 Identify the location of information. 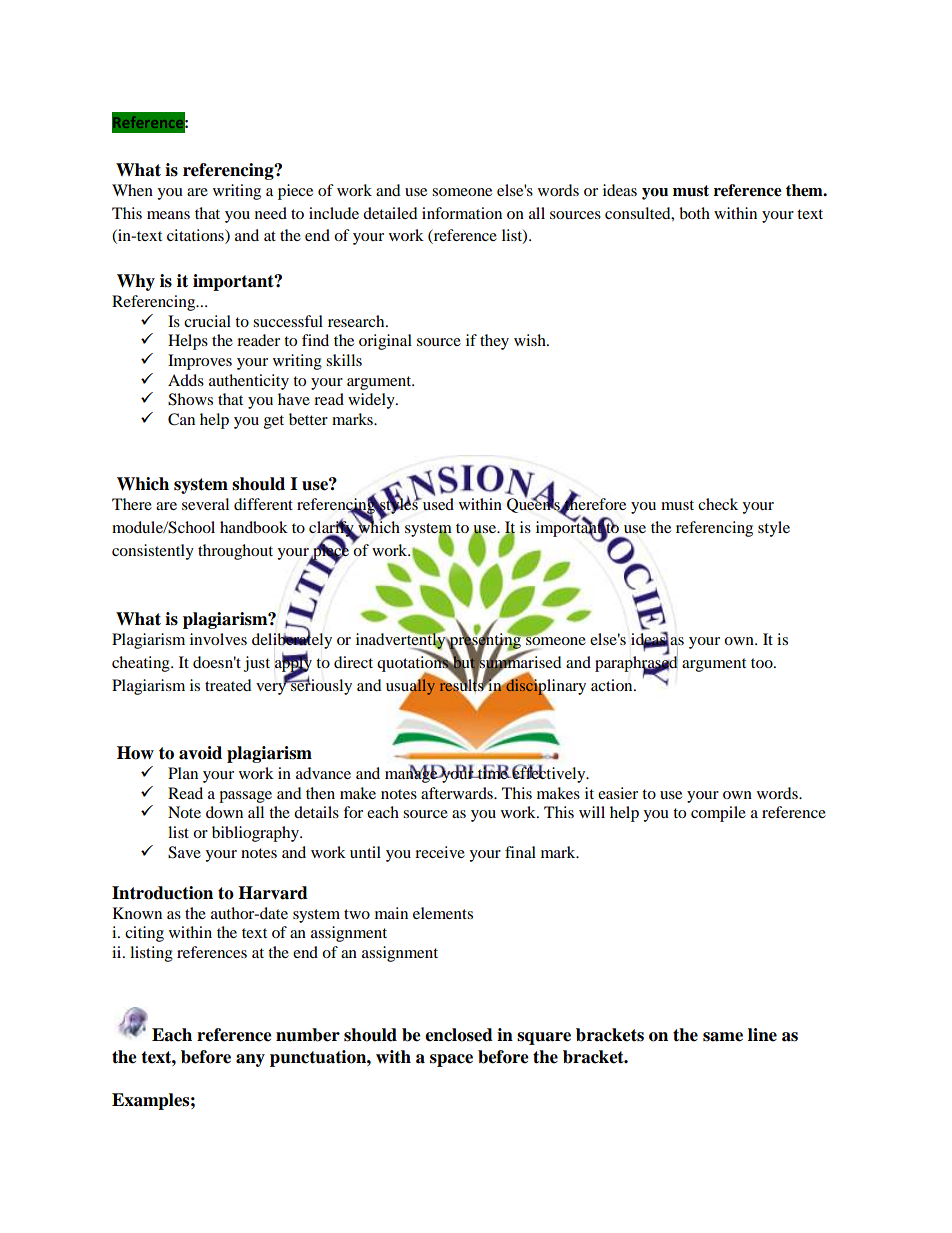
(462, 213).
